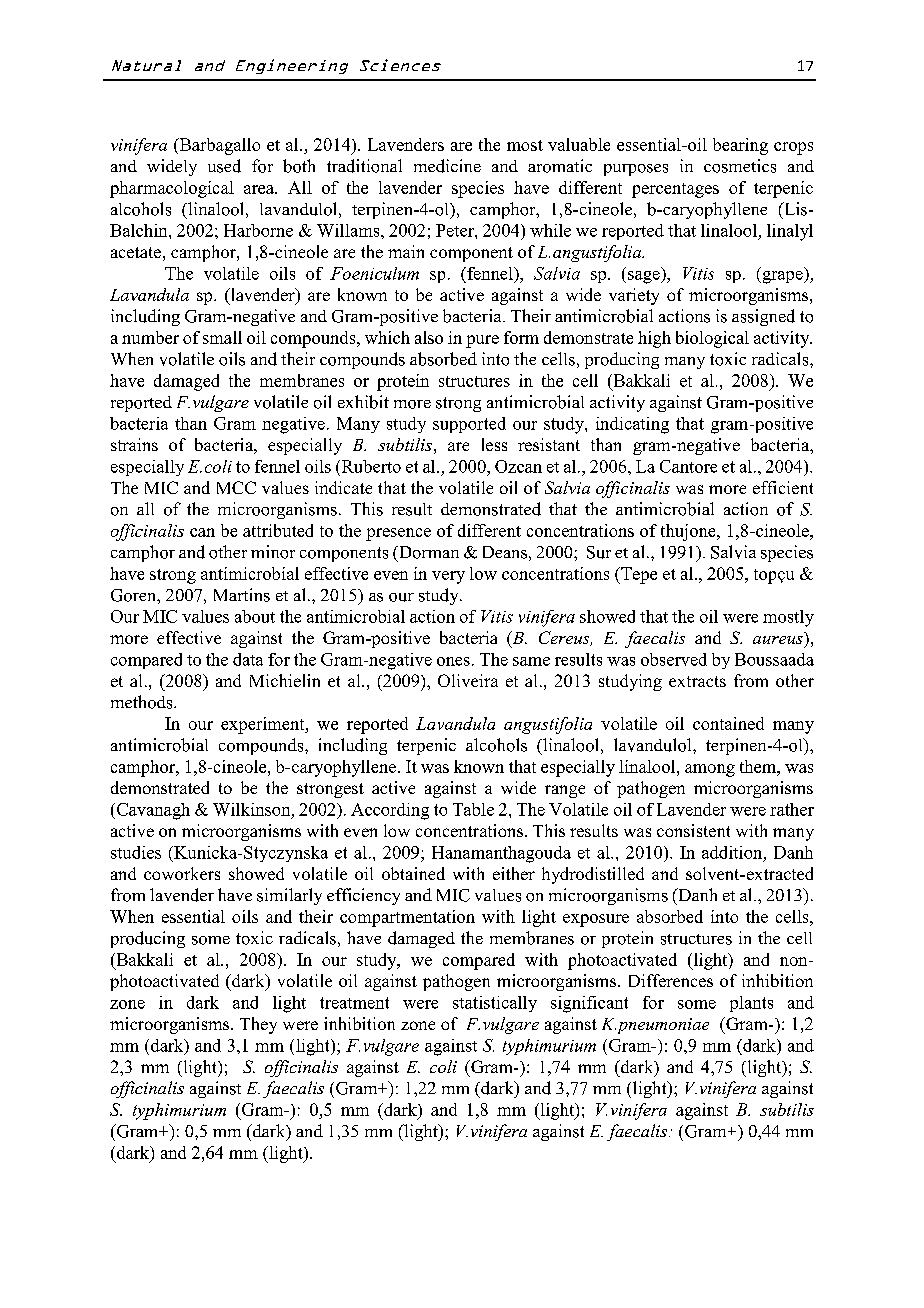 The image size is (924, 1308). Describe the element at coordinates (224, 166) in the screenshot. I see `used` at that location.
